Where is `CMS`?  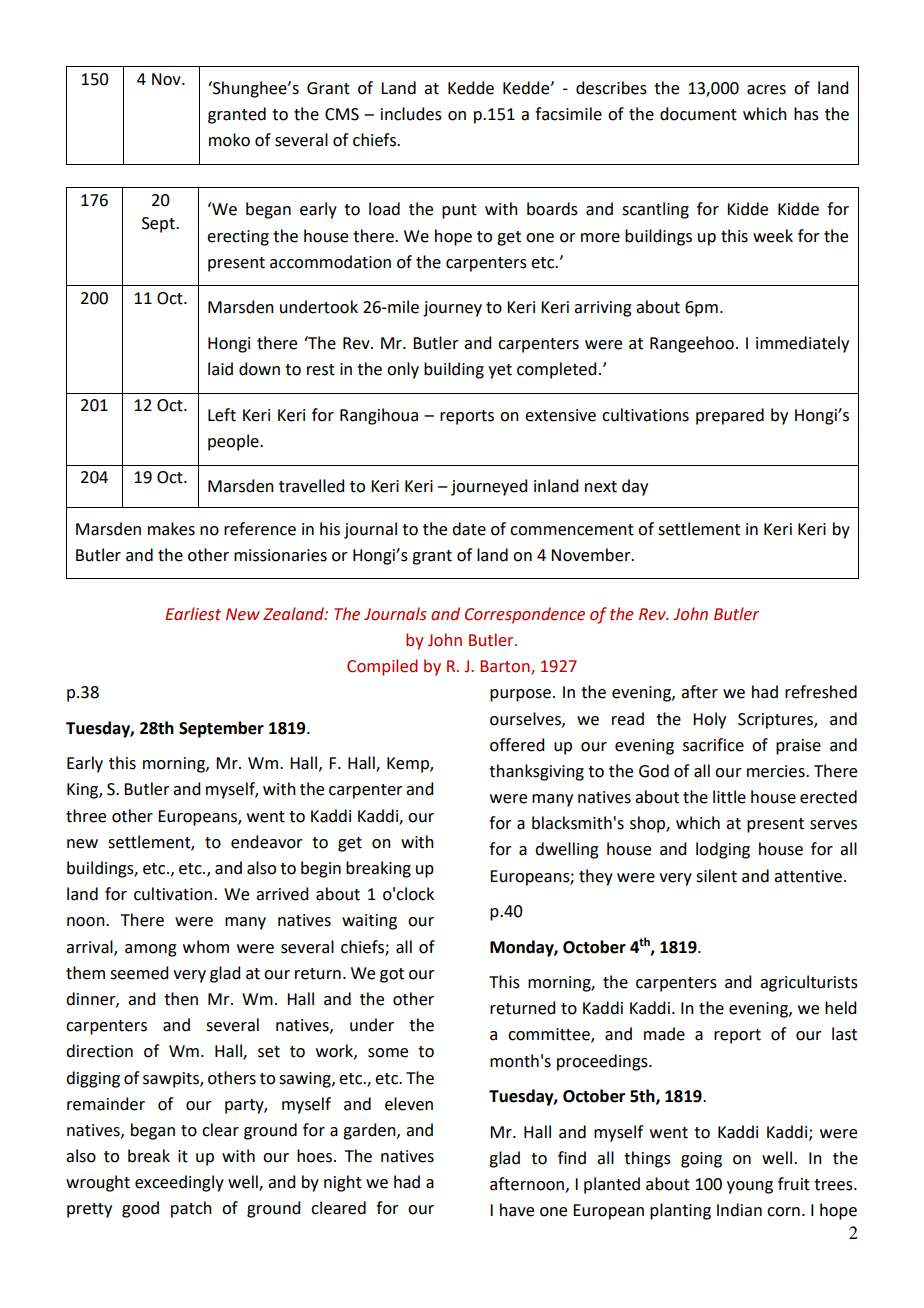
CMS is located at coordinates (342, 114).
